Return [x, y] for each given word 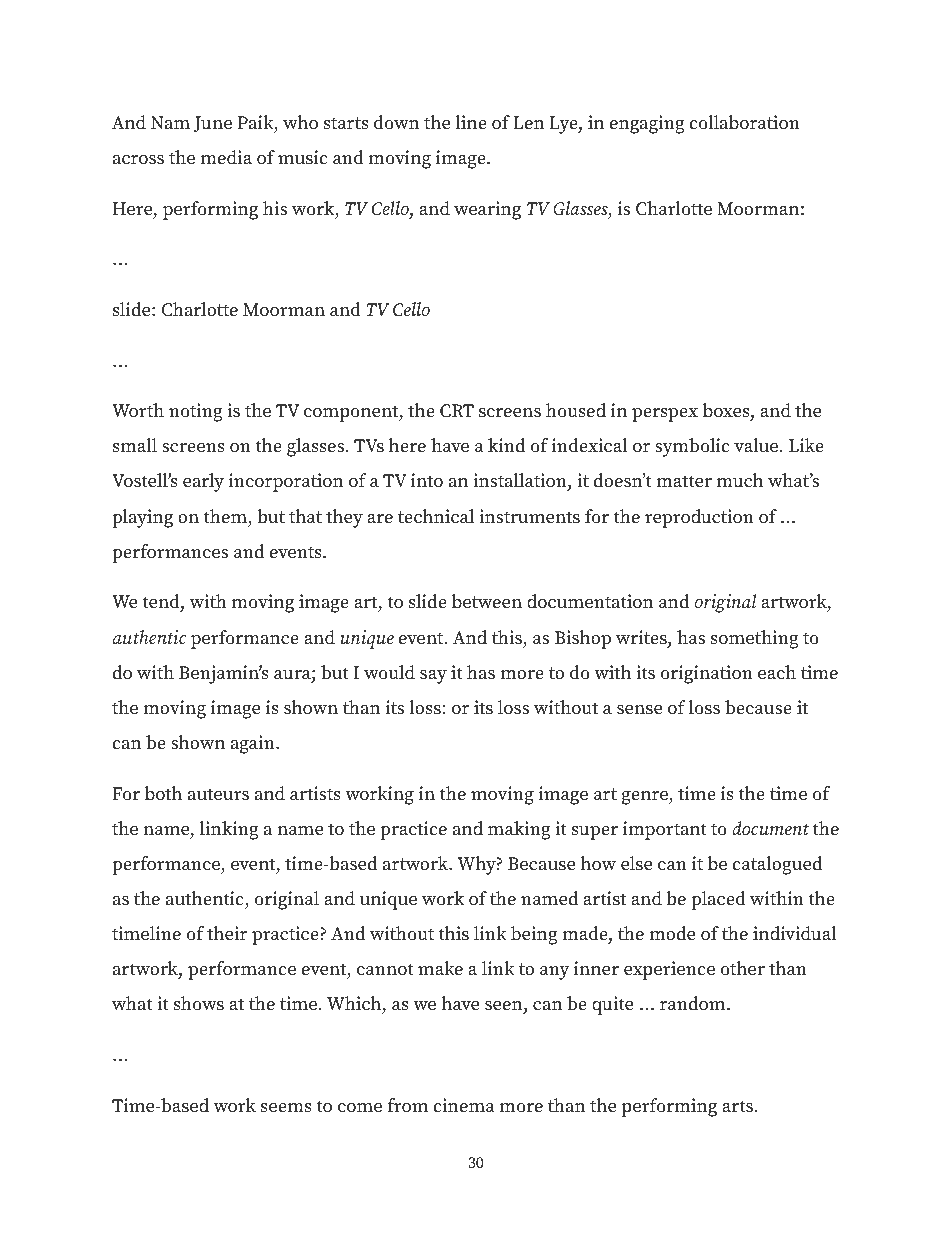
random [694, 1003]
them [226, 517]
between [487, 601]
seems [286, 1108]
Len [528, 123]
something [755, 639]
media [226, 157]
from [408, 1105]
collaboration [744, 122]
